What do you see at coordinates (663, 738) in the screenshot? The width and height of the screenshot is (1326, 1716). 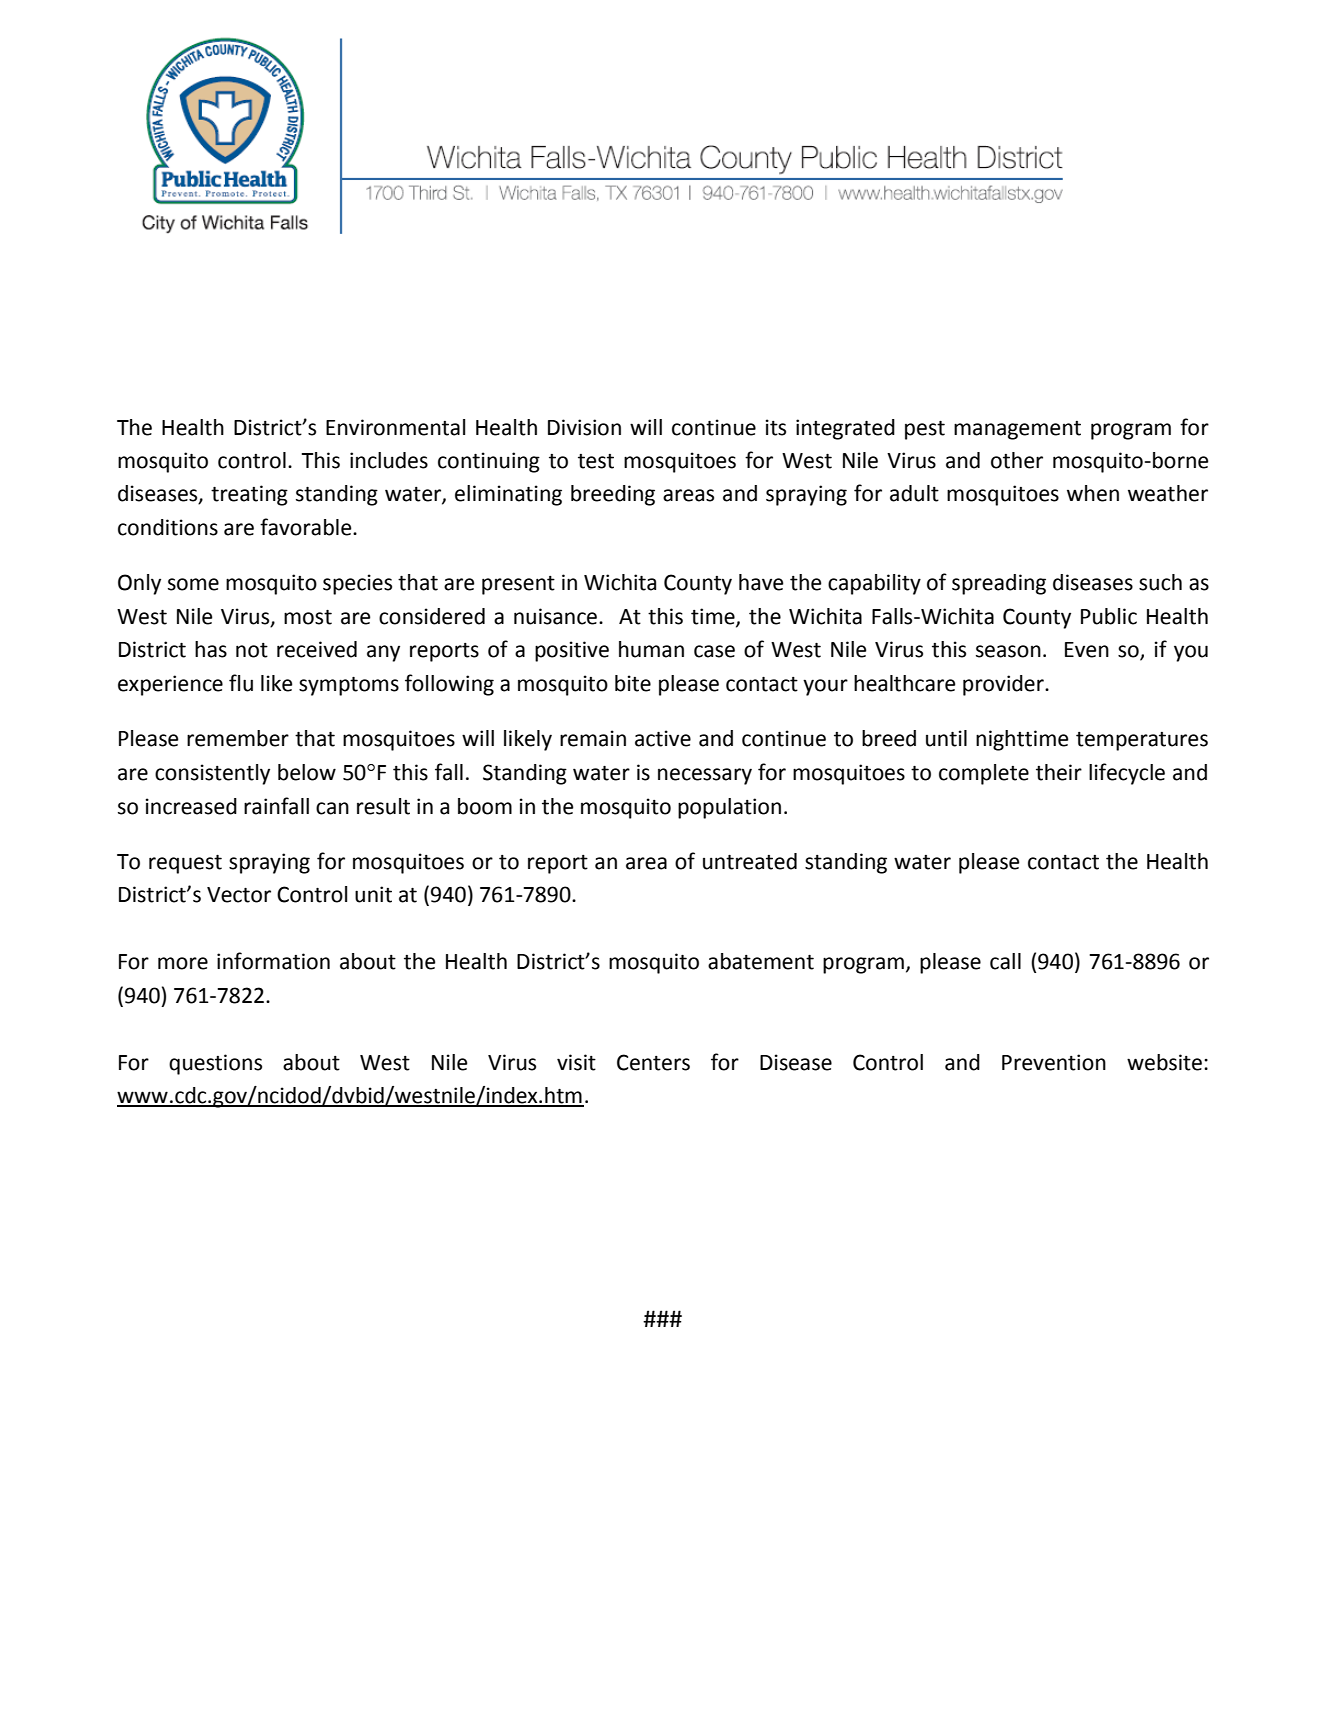 I see `active` at bounding box center [663, 738].
